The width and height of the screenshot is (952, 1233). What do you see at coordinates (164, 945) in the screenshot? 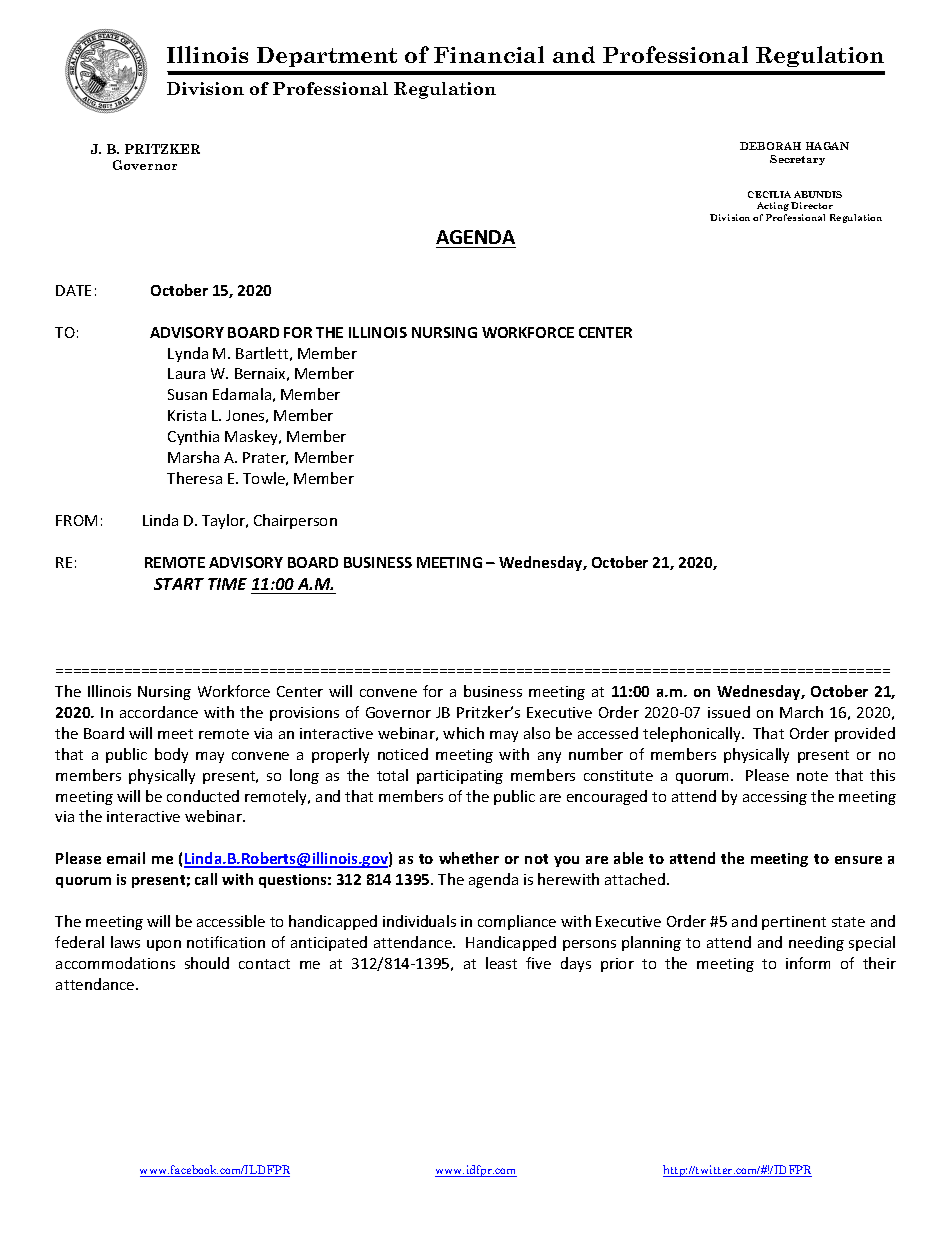
I see `upon` at bounding box center [164, 945].
